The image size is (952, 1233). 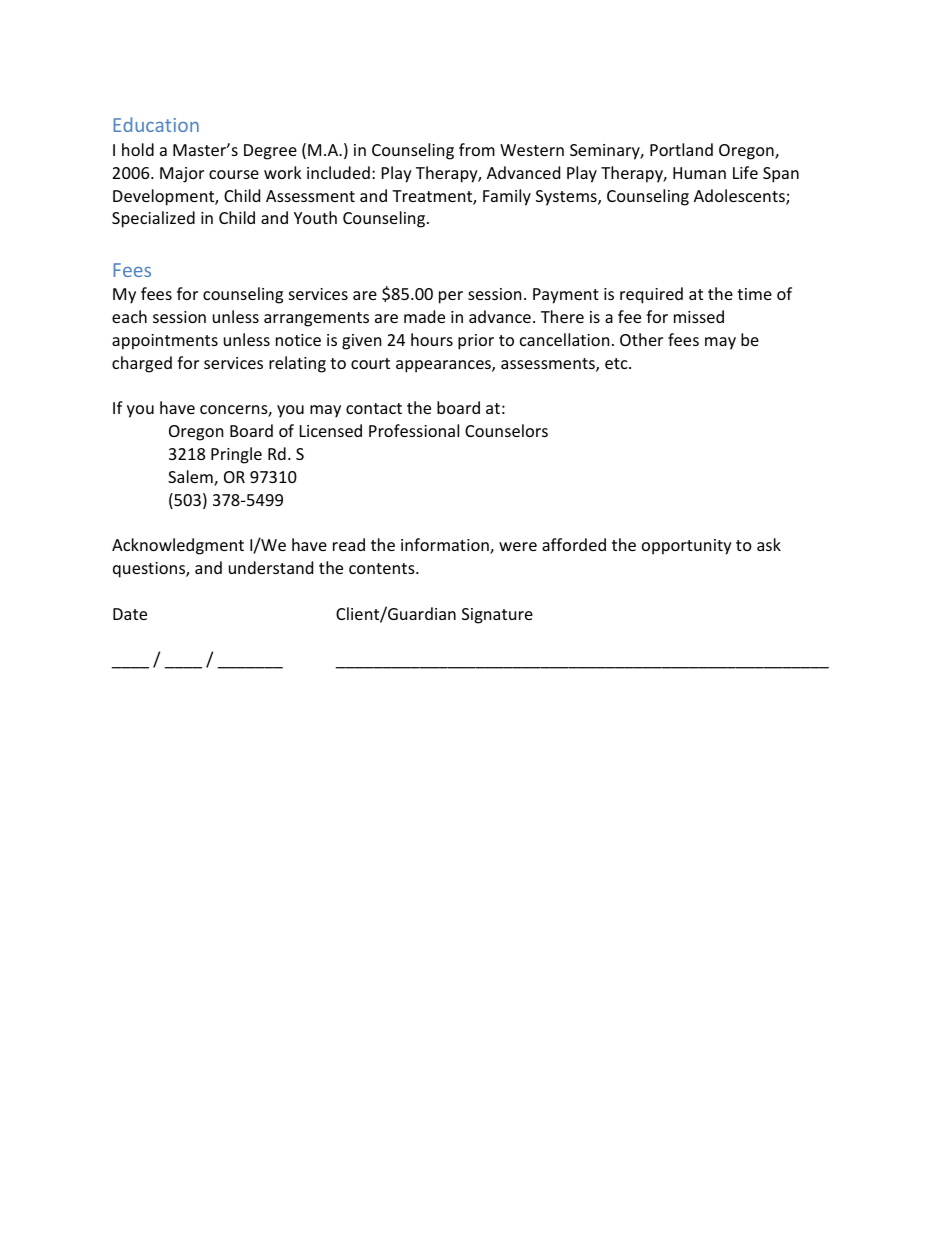 What do you see at coordinates (451, 297) in the screenshot?
I see `per` at bounding box center [451, 297].
